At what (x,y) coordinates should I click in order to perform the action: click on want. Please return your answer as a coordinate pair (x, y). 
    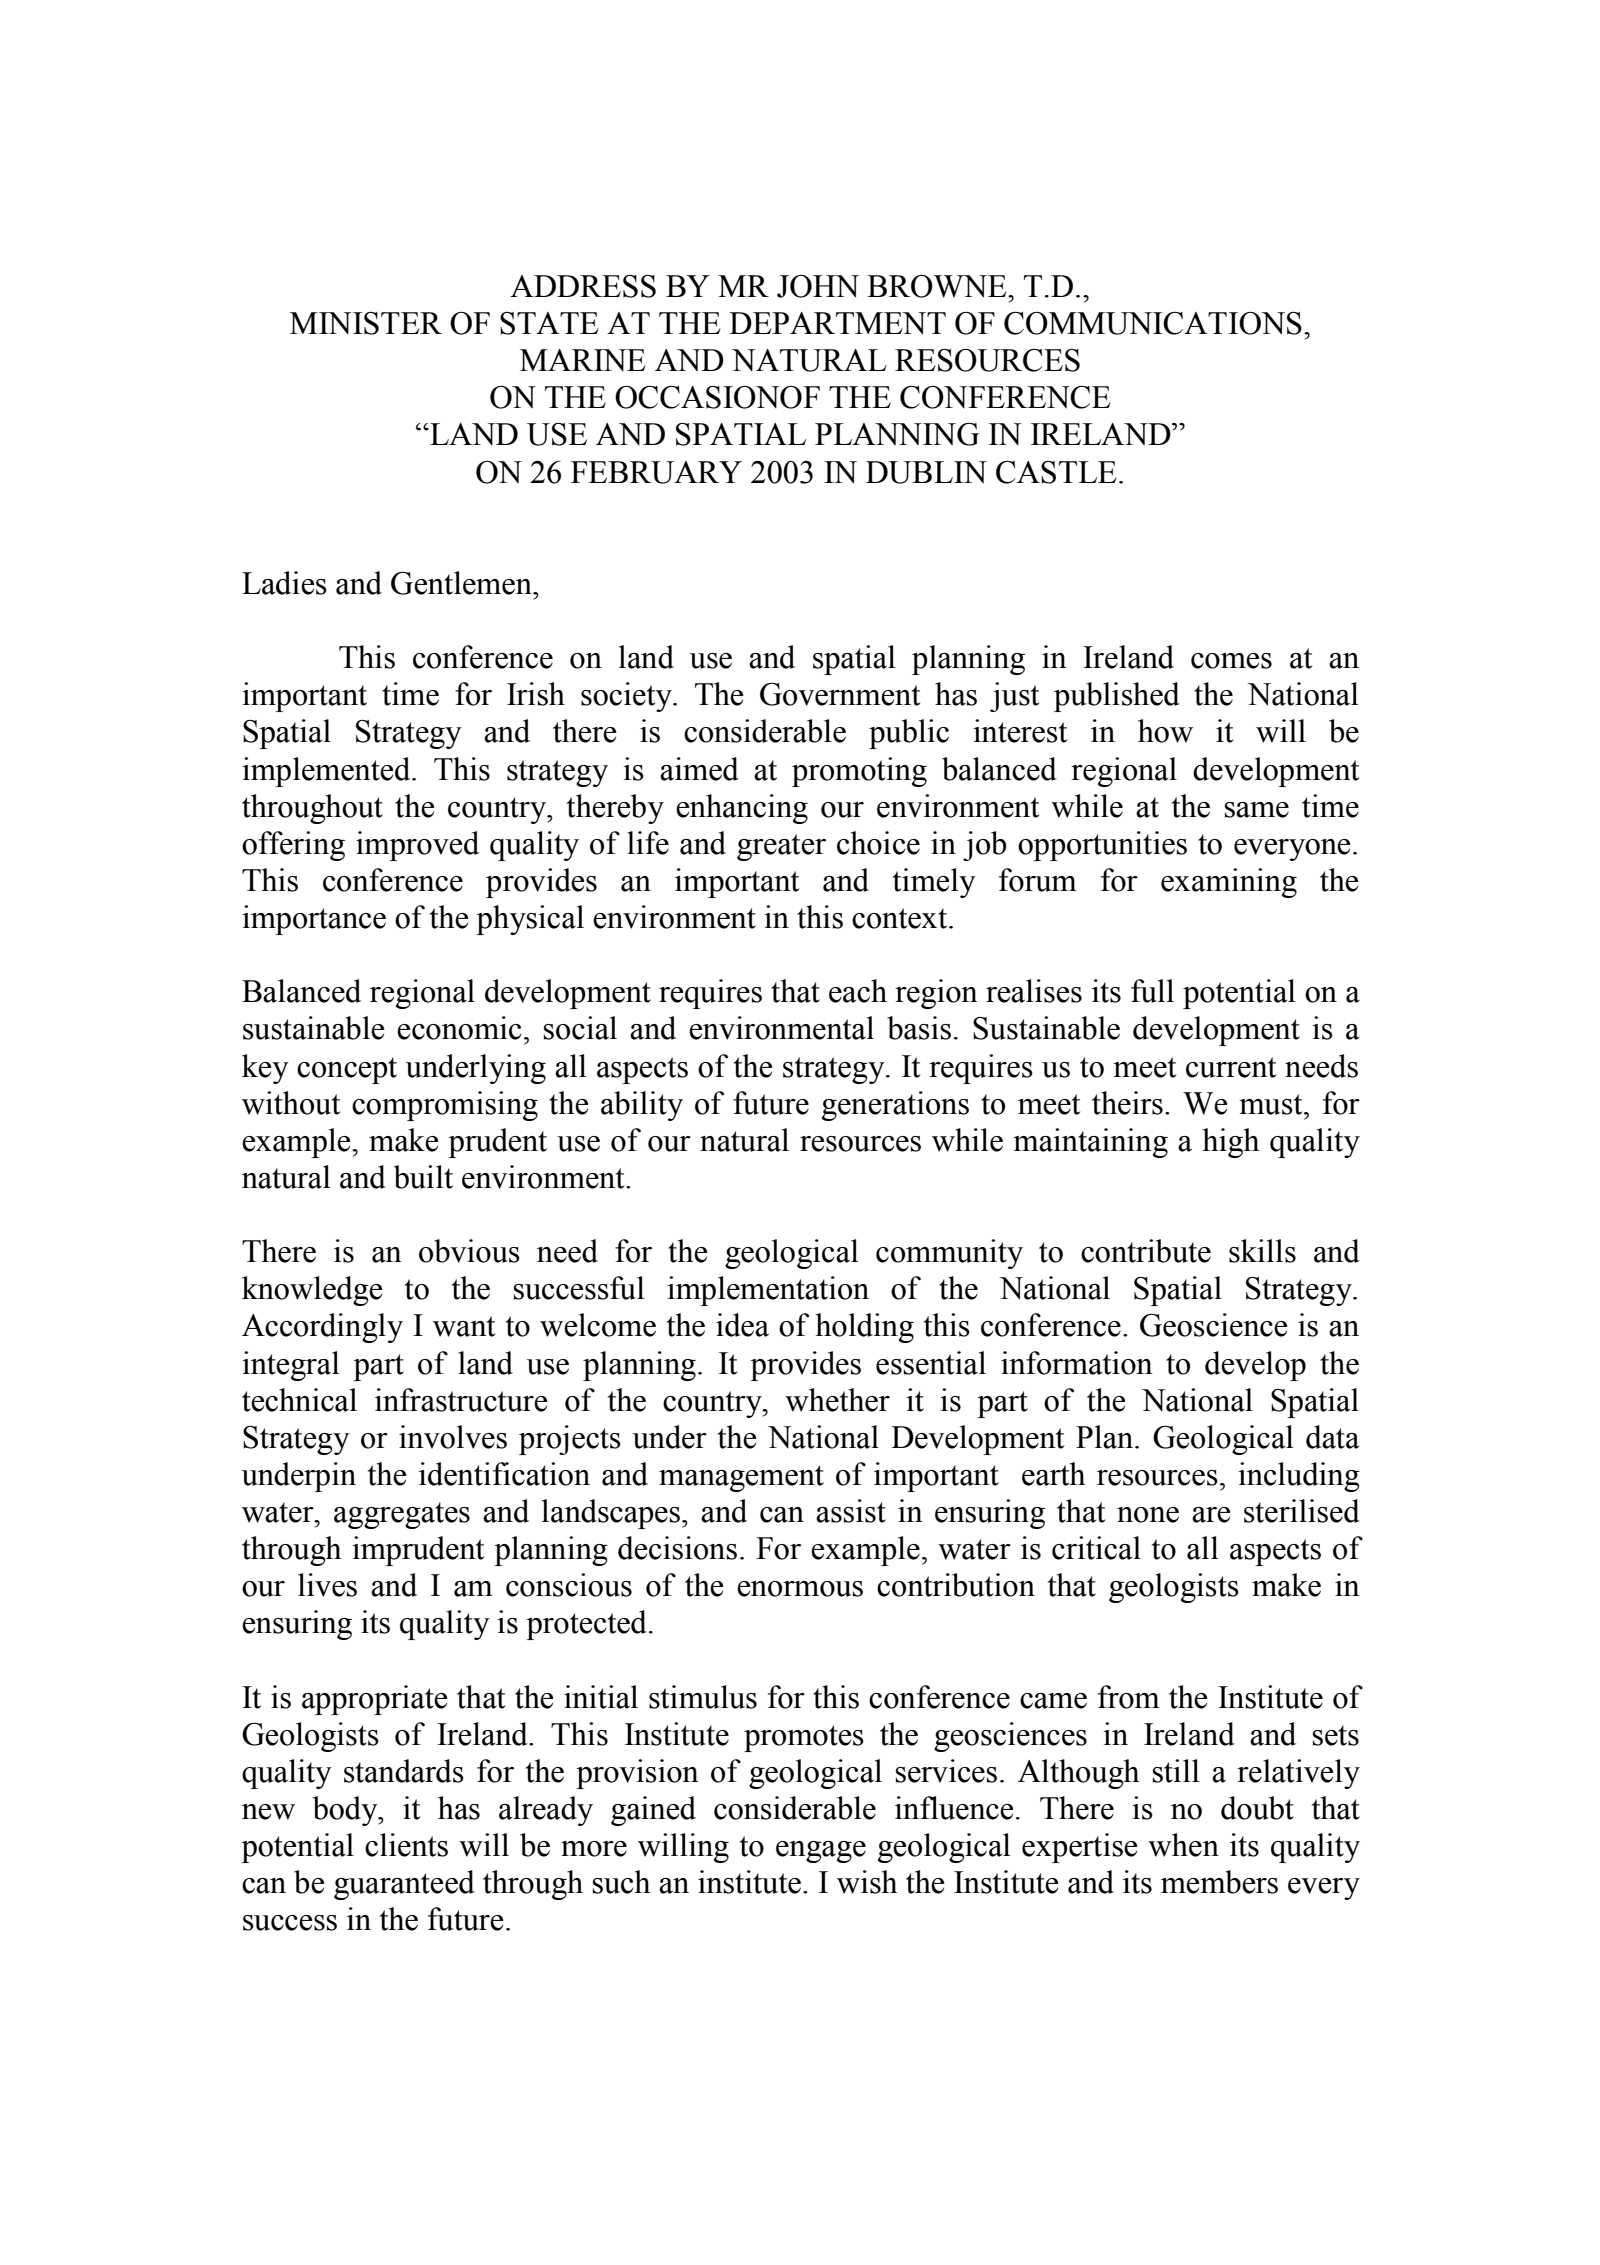
    Looking at the image, I should click on (464, 1326).
